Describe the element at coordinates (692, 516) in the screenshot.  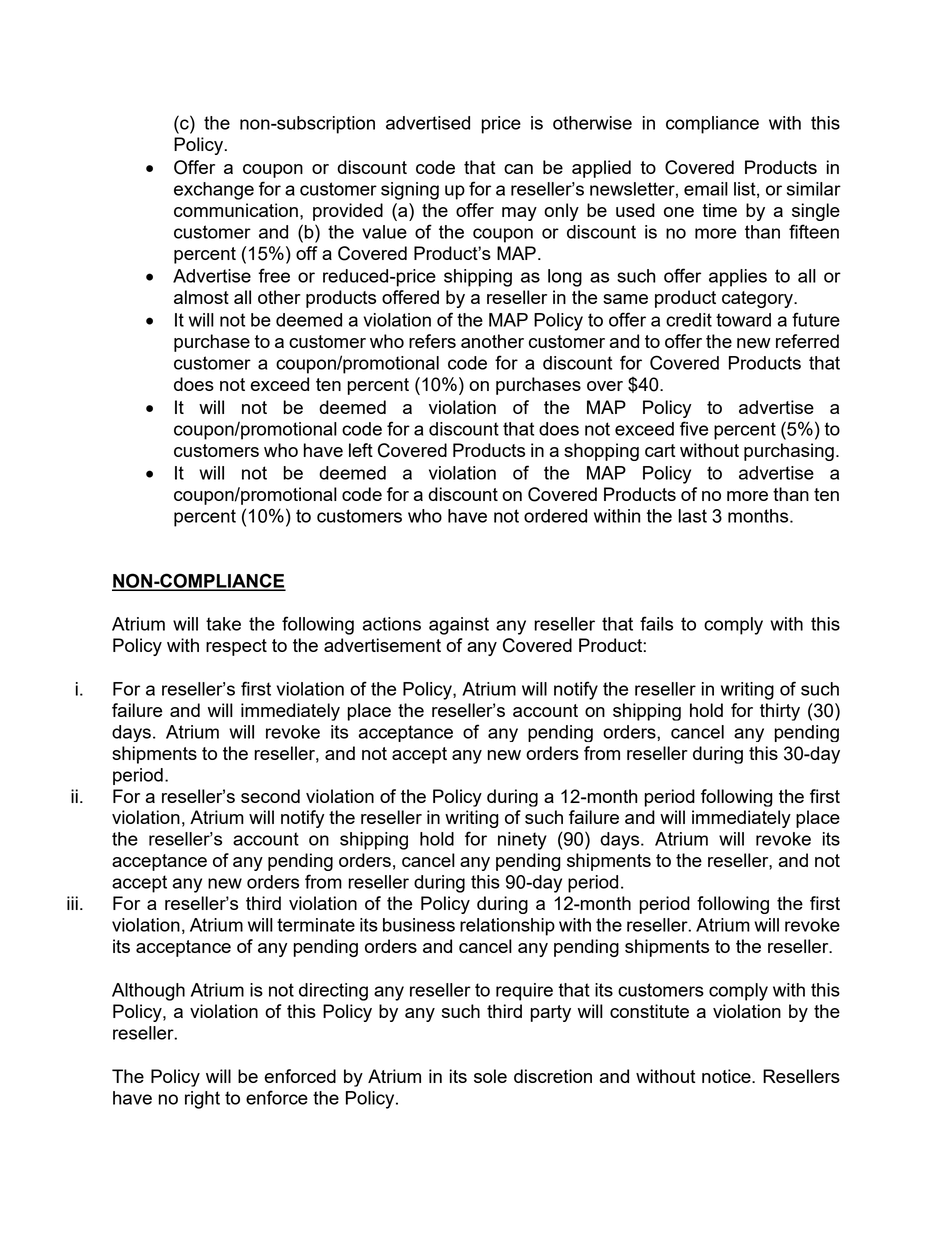
I see `last` at that location.
